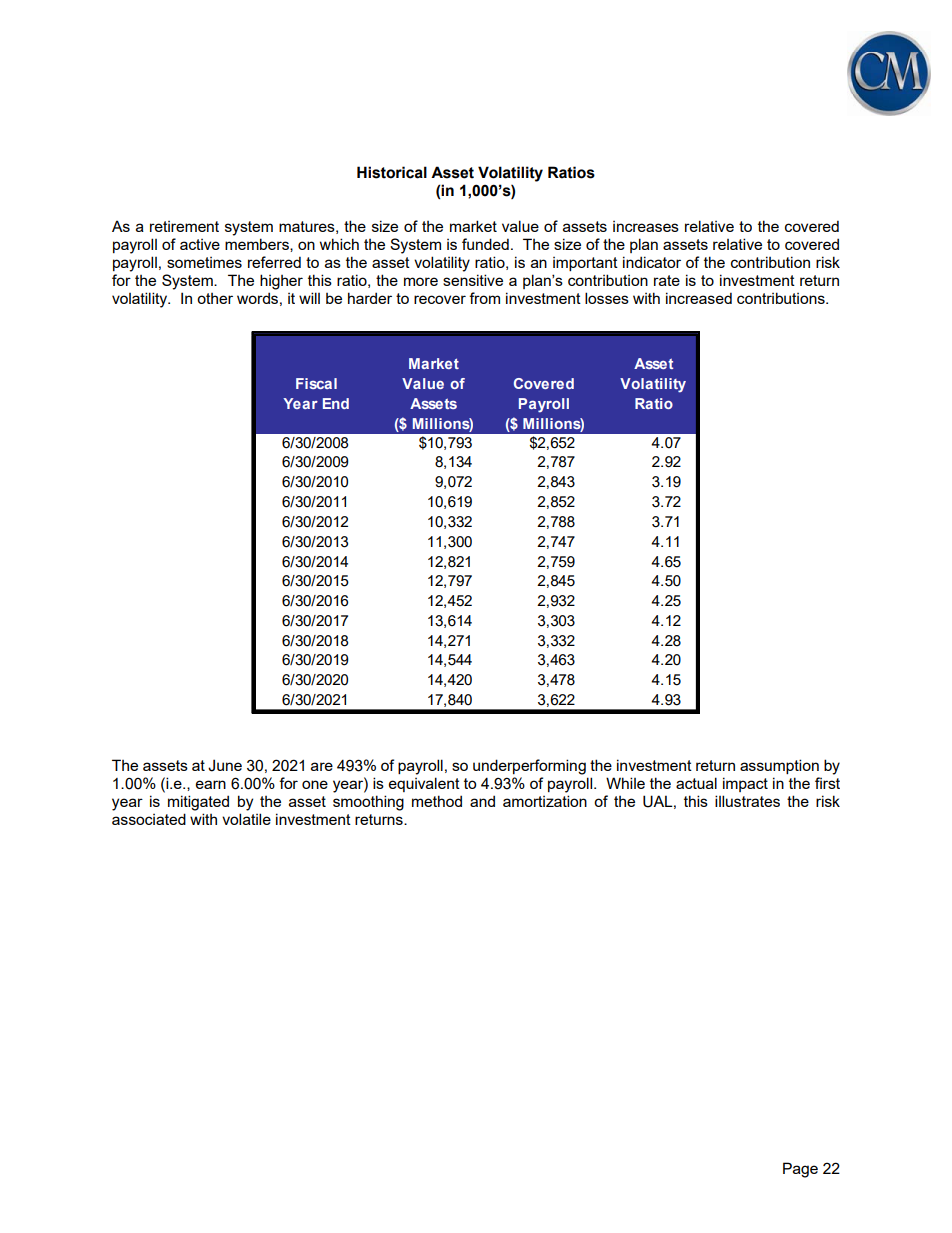 The image size is (952, 1233). I want to click on underperforming, so click(529, 767).
